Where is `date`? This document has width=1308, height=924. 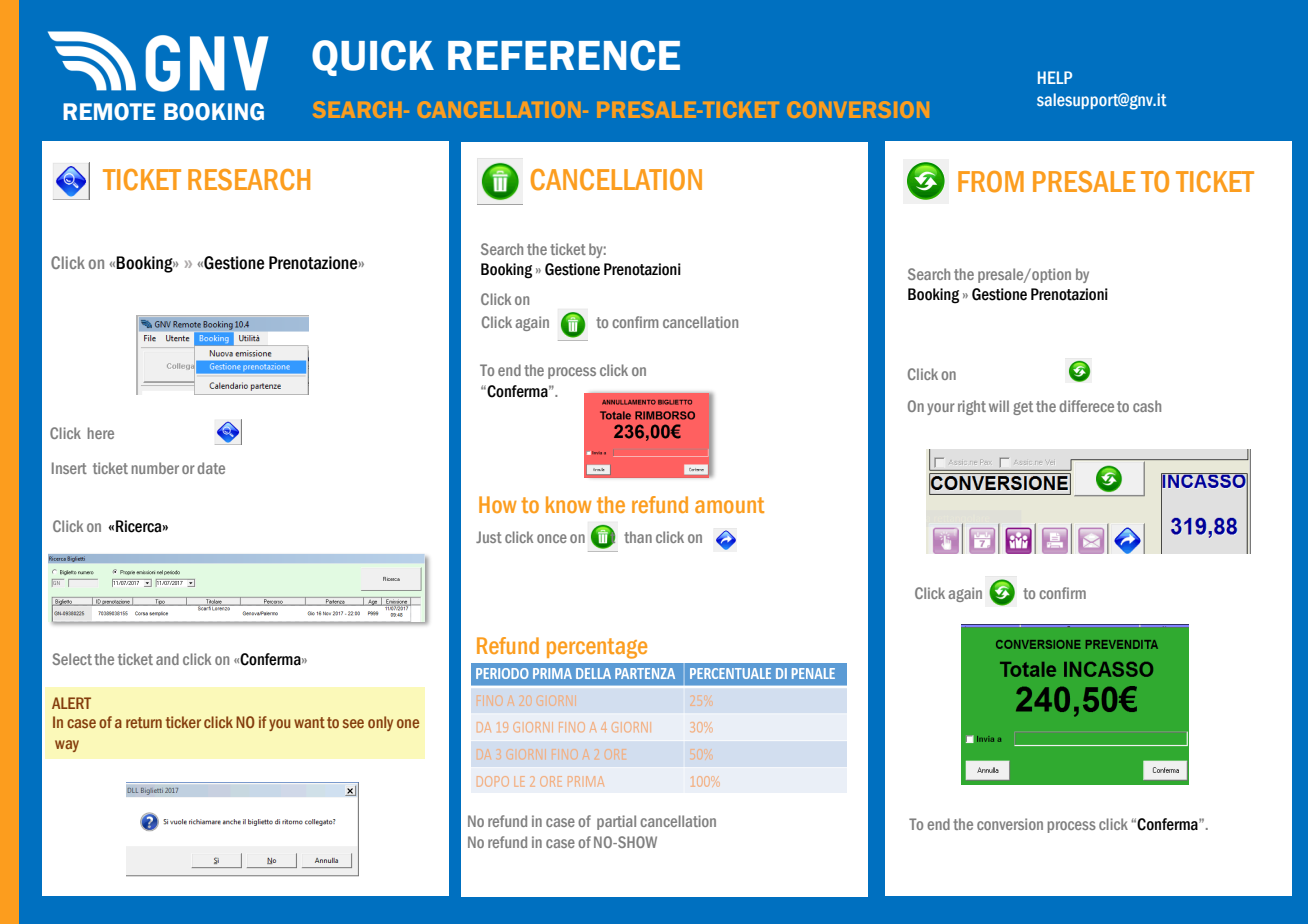 date is located at coordinates (211, 468).
